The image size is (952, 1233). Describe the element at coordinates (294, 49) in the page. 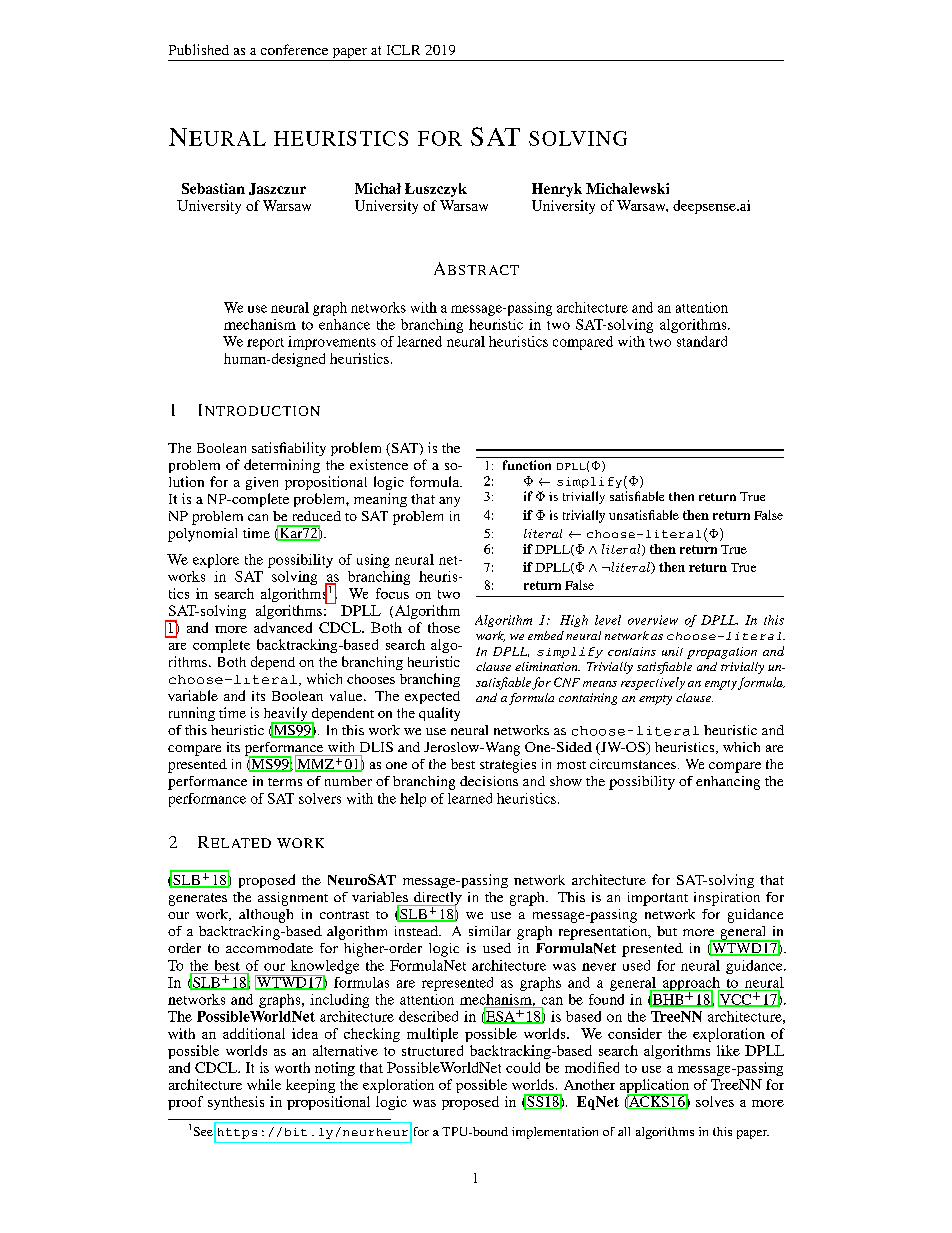

I see `conference` at that location.
